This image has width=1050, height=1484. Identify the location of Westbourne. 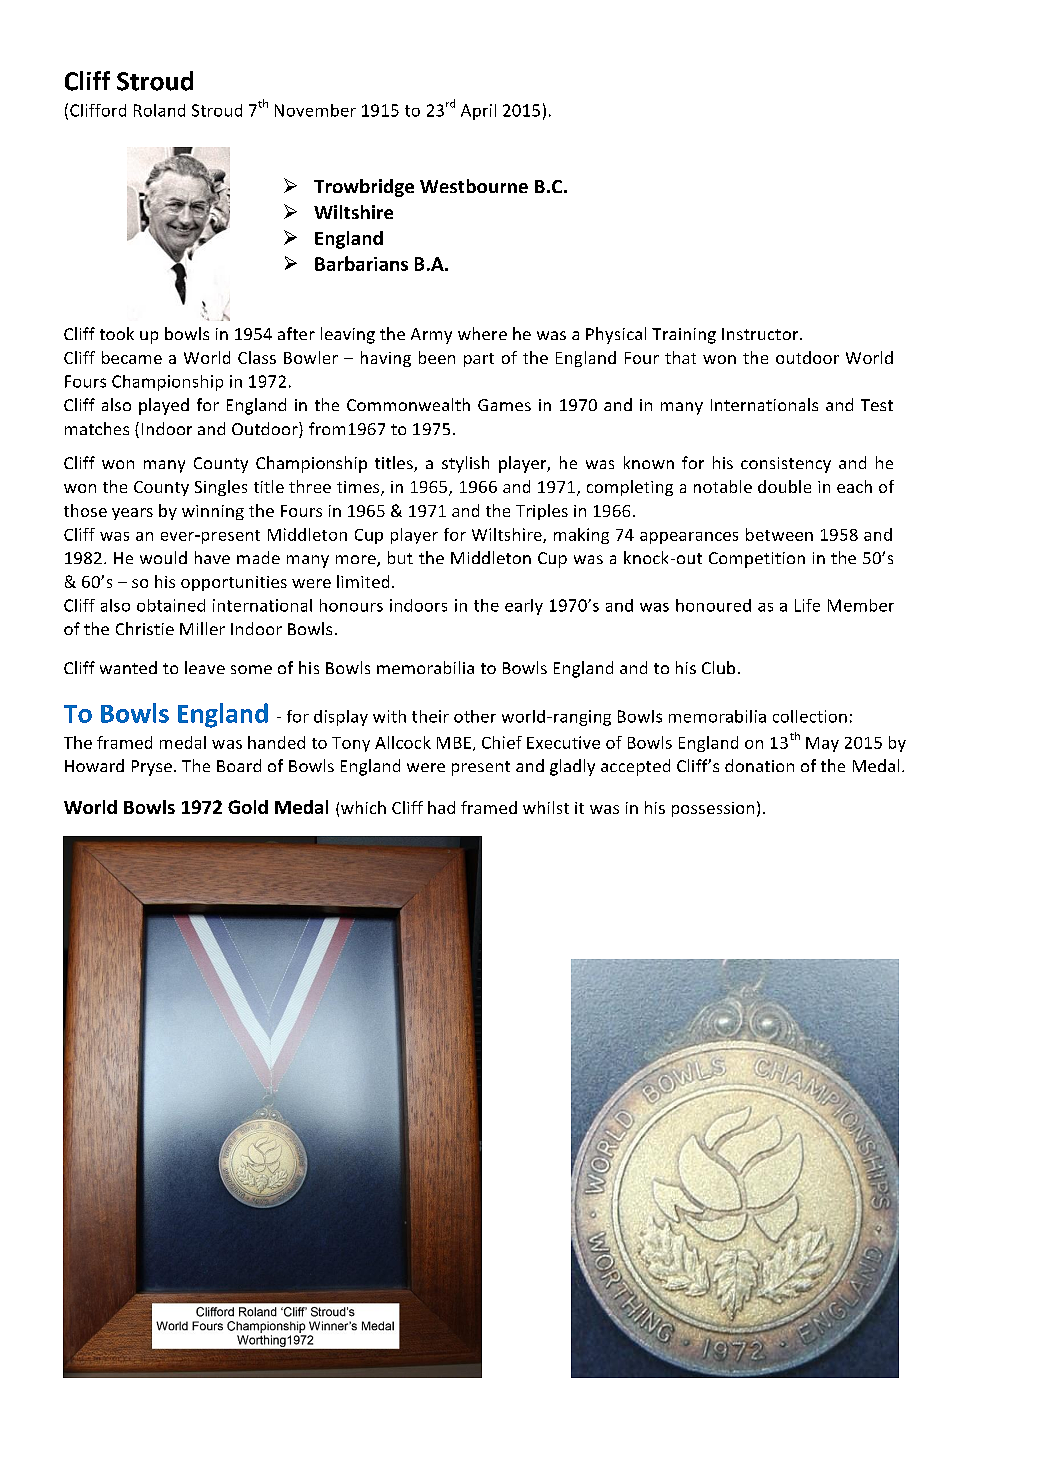
(474, 186).
